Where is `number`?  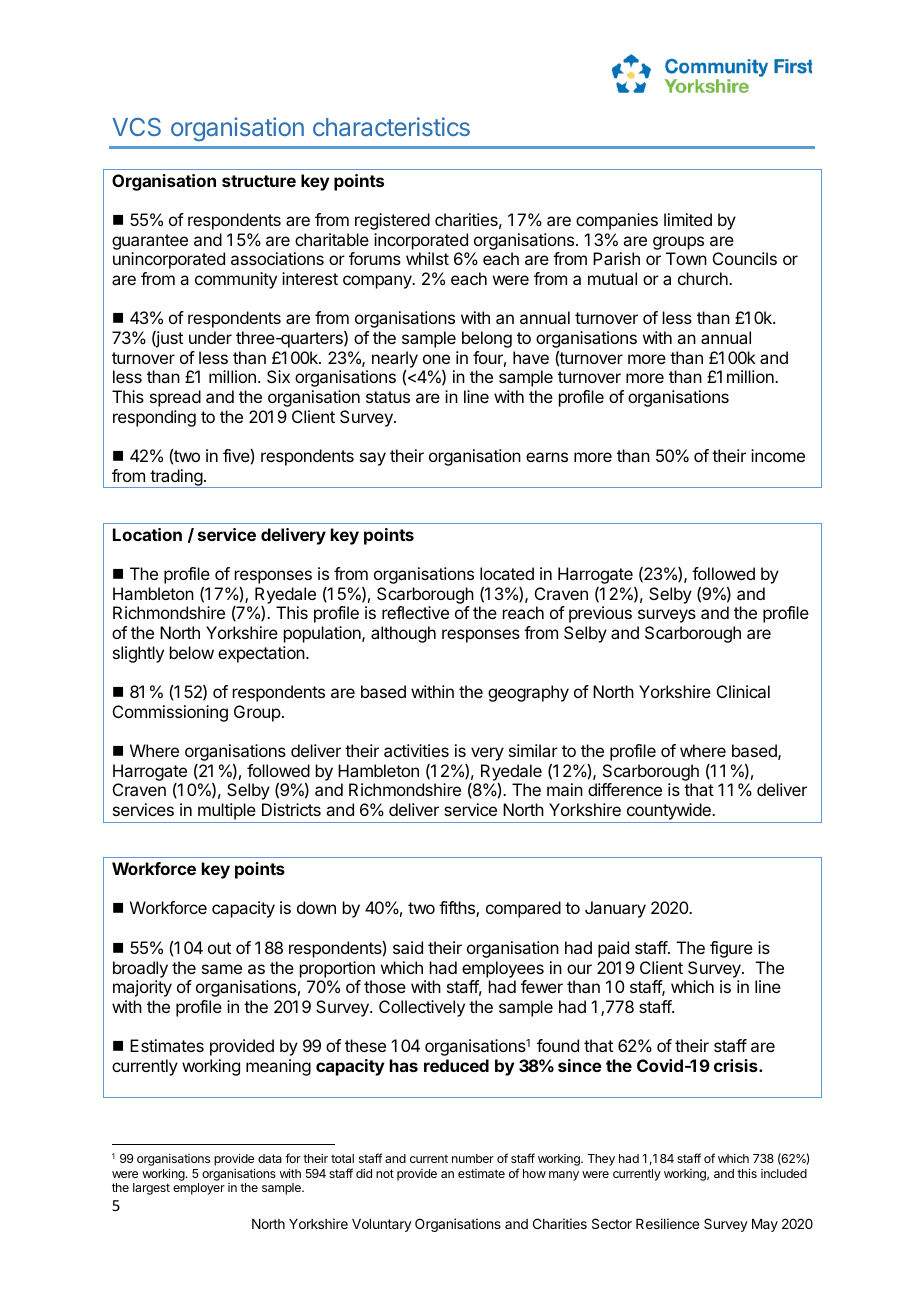
number is located at coordinates (473, 1158).
